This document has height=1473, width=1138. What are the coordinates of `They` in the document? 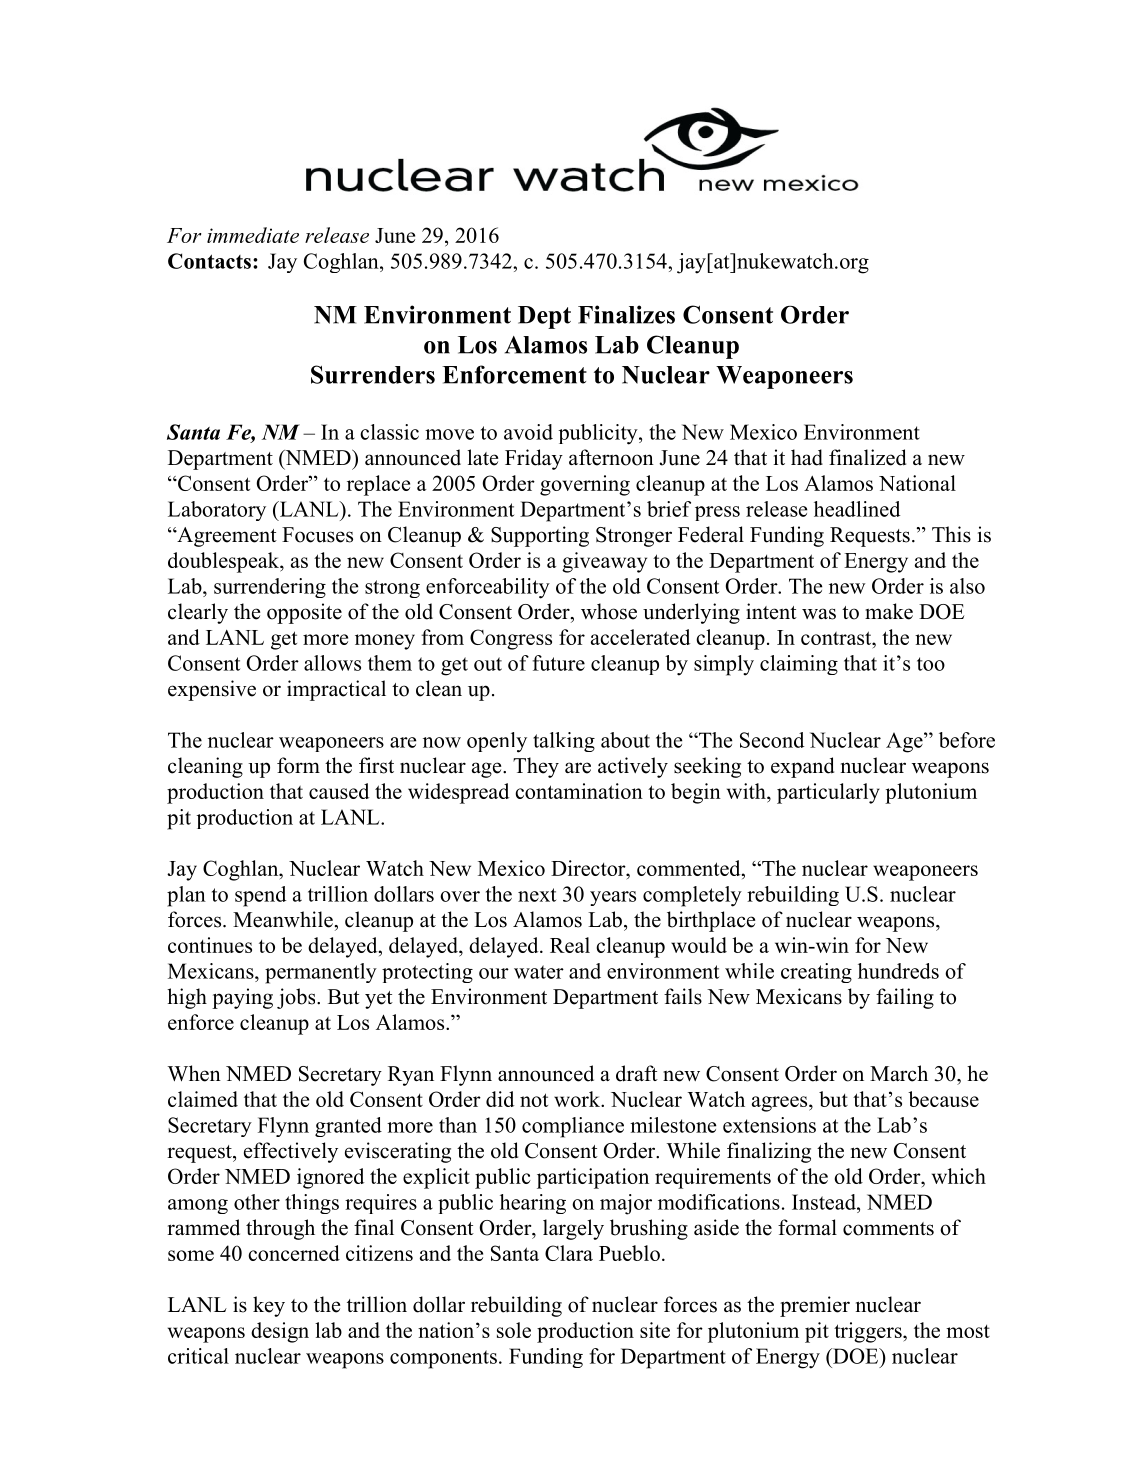 It's located at (536, 767).
